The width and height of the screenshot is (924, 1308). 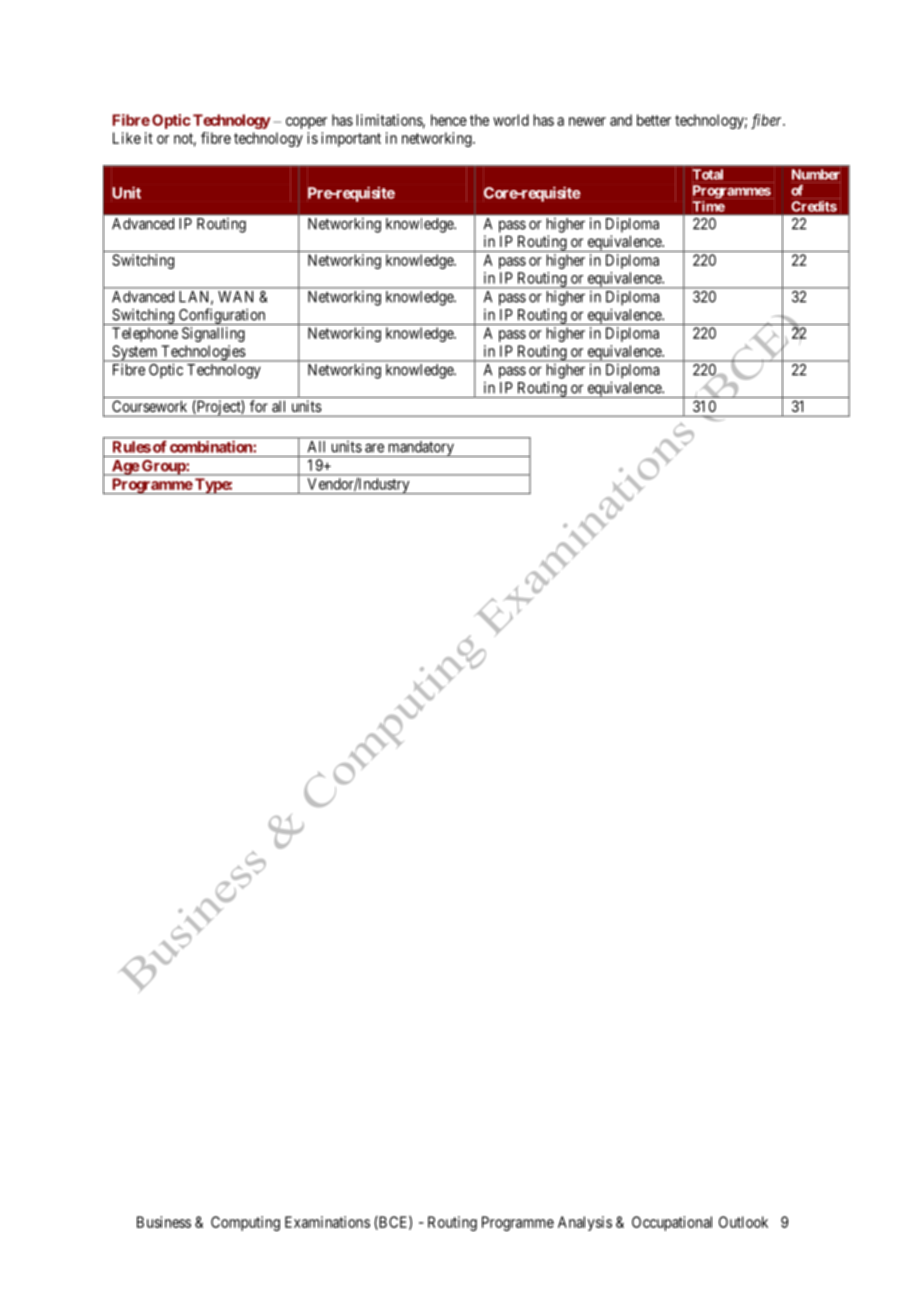 What do you see at coordinates (672, 1223) in the screenshot?
I see `Occupational` at bounding box center [672, 1223].
